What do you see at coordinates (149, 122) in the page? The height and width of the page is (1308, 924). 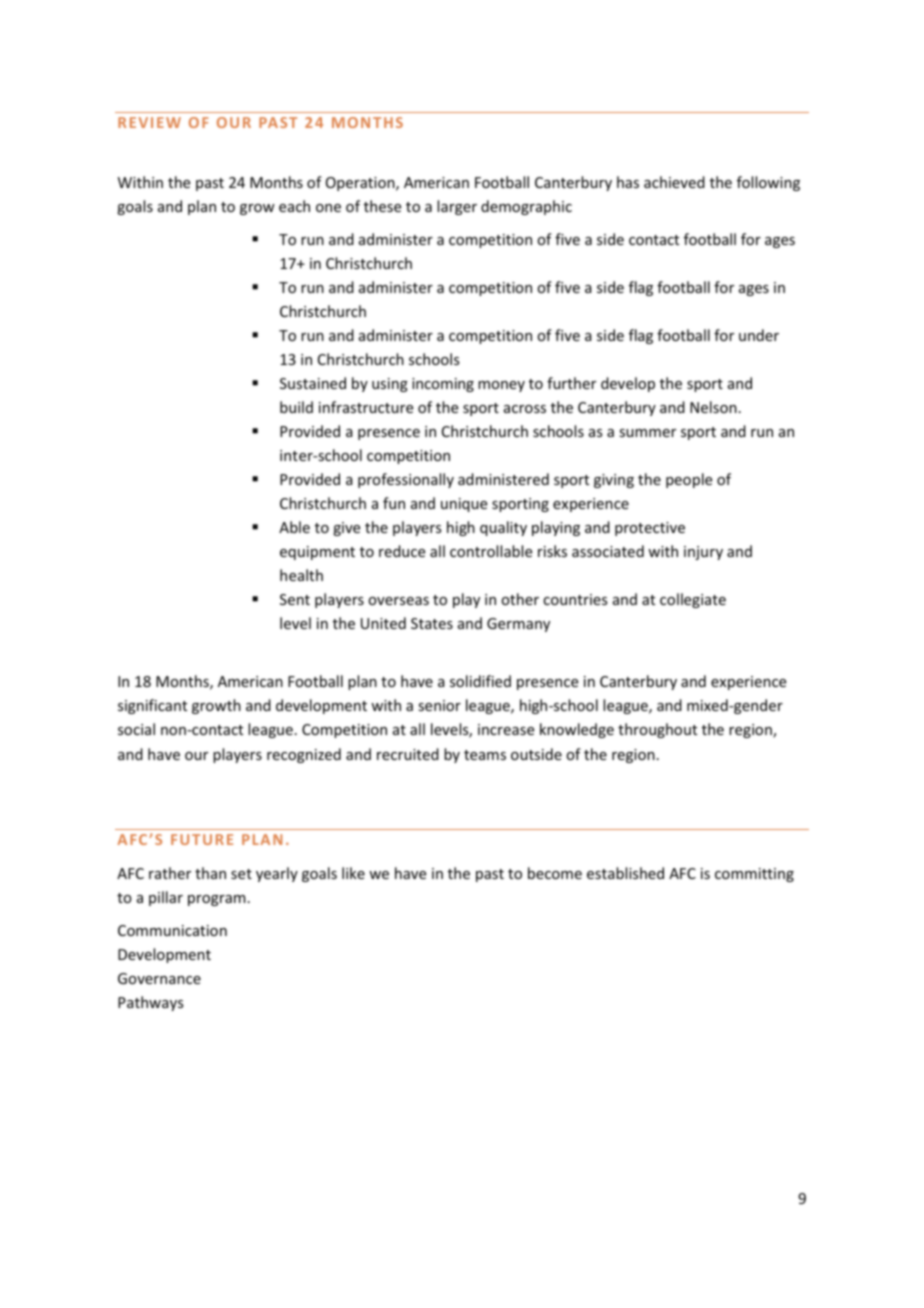 I see `REVIEW` at bounding box center [149, 122].
